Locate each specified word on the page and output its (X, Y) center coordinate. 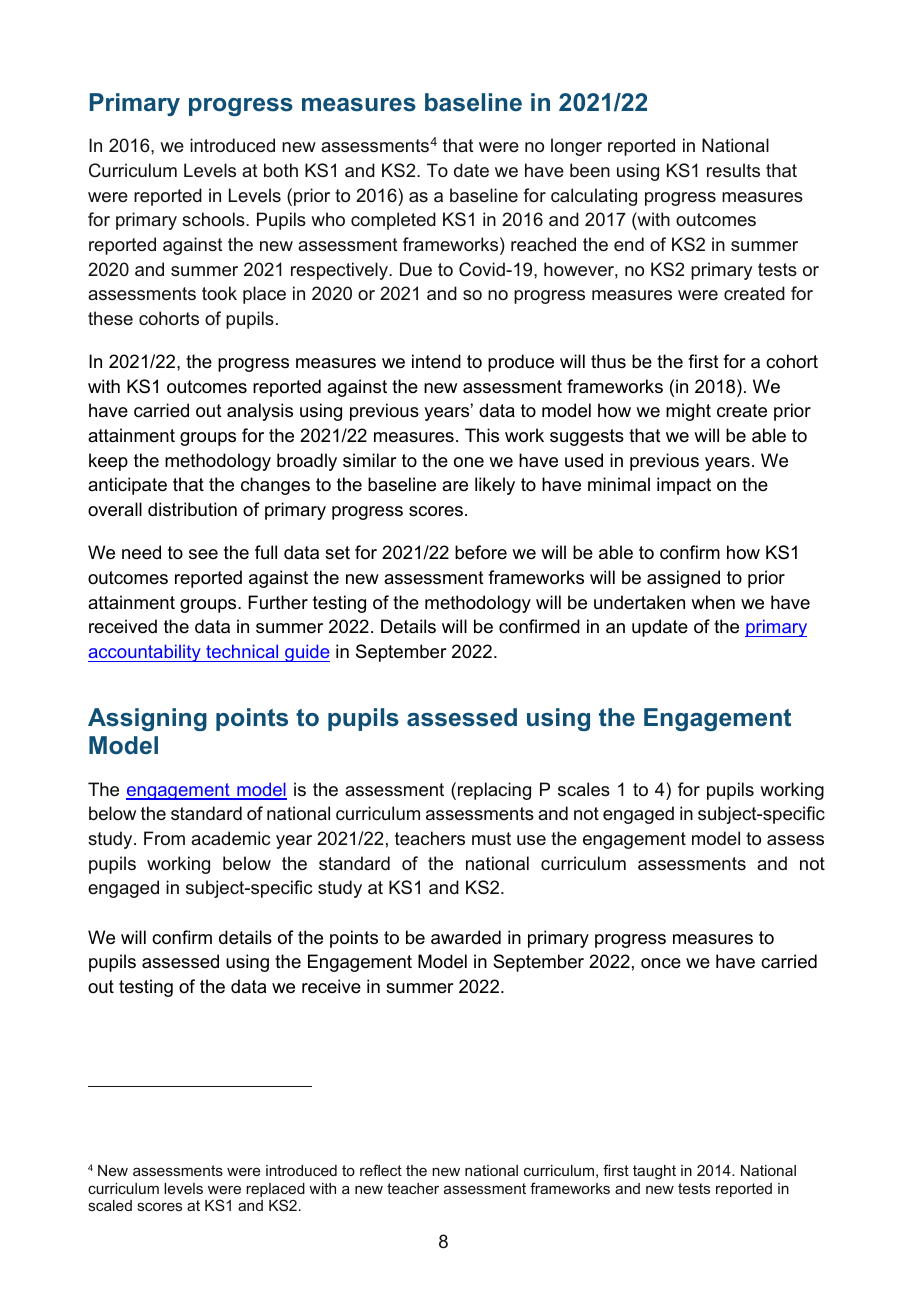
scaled (110, 1205)
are (455, 486)
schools (214, 219)
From (164, 838)
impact (684, 486)
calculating (594, 197)
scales (584, 789)
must (491, 838)
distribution (192, 509)
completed (393, 221)
